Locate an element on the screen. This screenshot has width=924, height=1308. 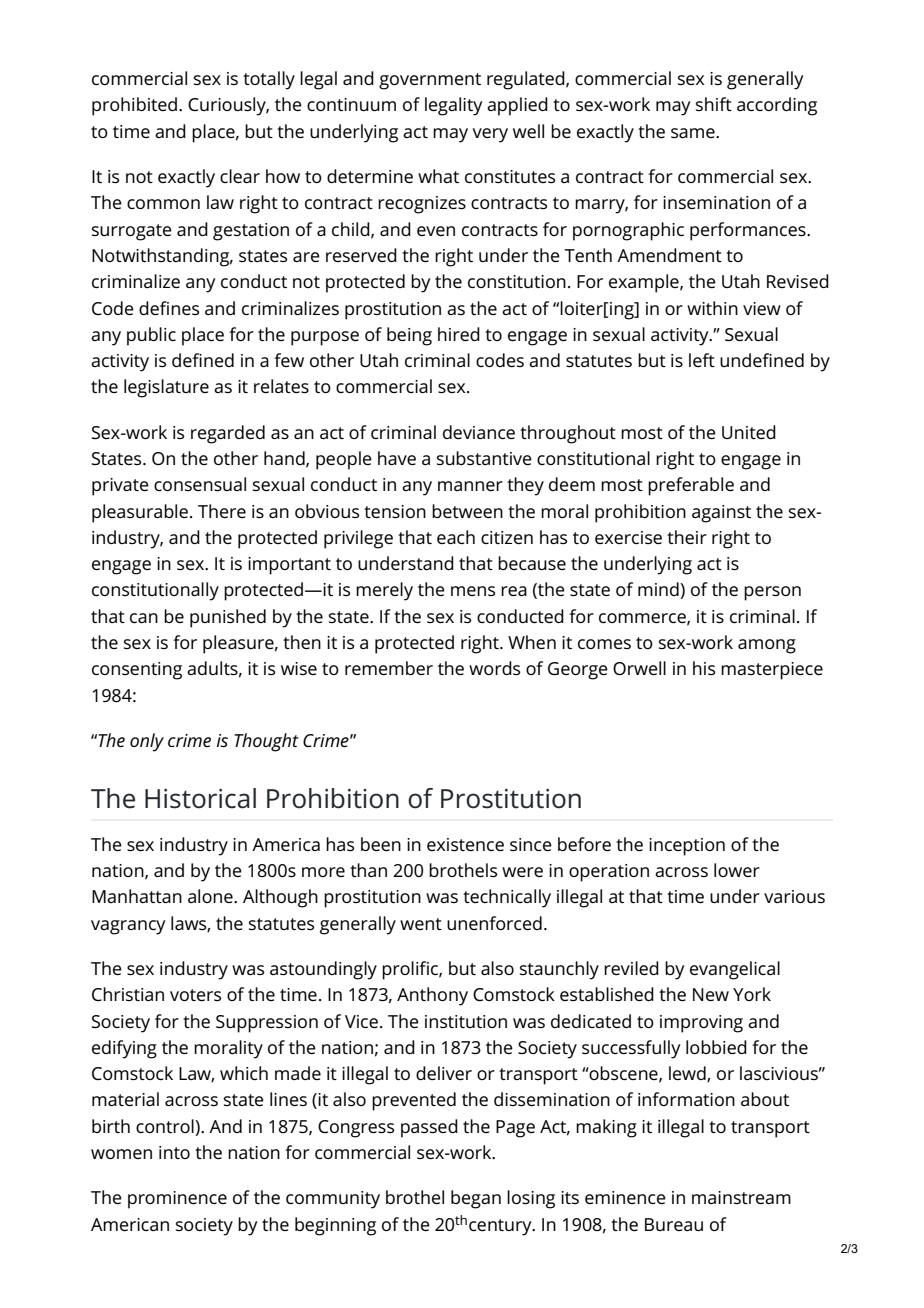
shift is located at coordinates (714, 104).
